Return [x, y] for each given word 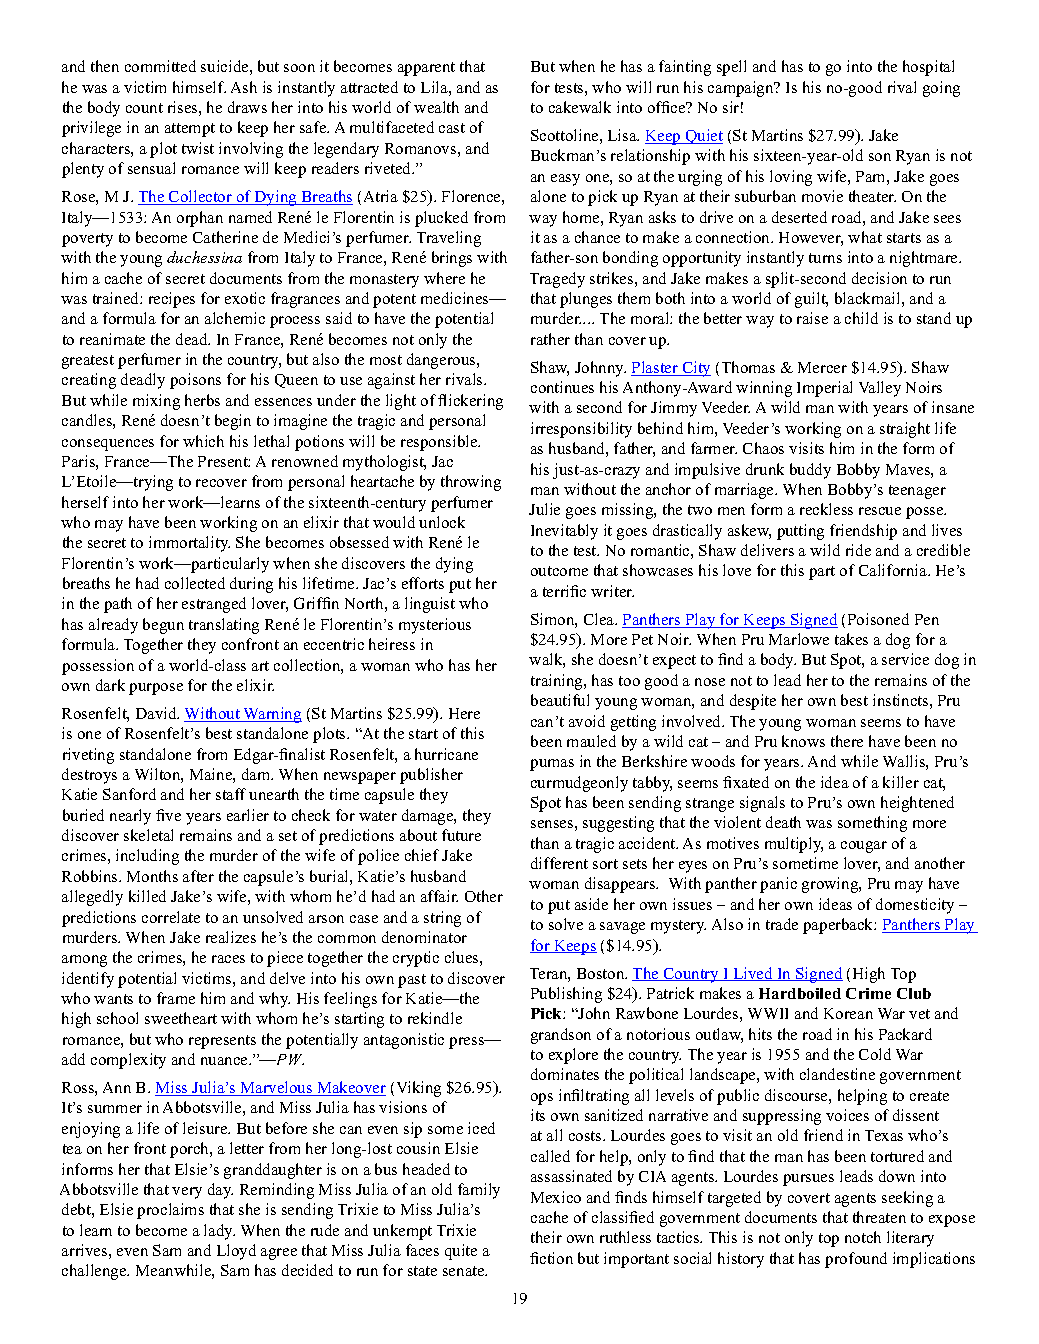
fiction [551, 1258]
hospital [928, 68]
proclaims [170, 1211]
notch [863, 1237]
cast [452, 128]
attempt [190, 130]
